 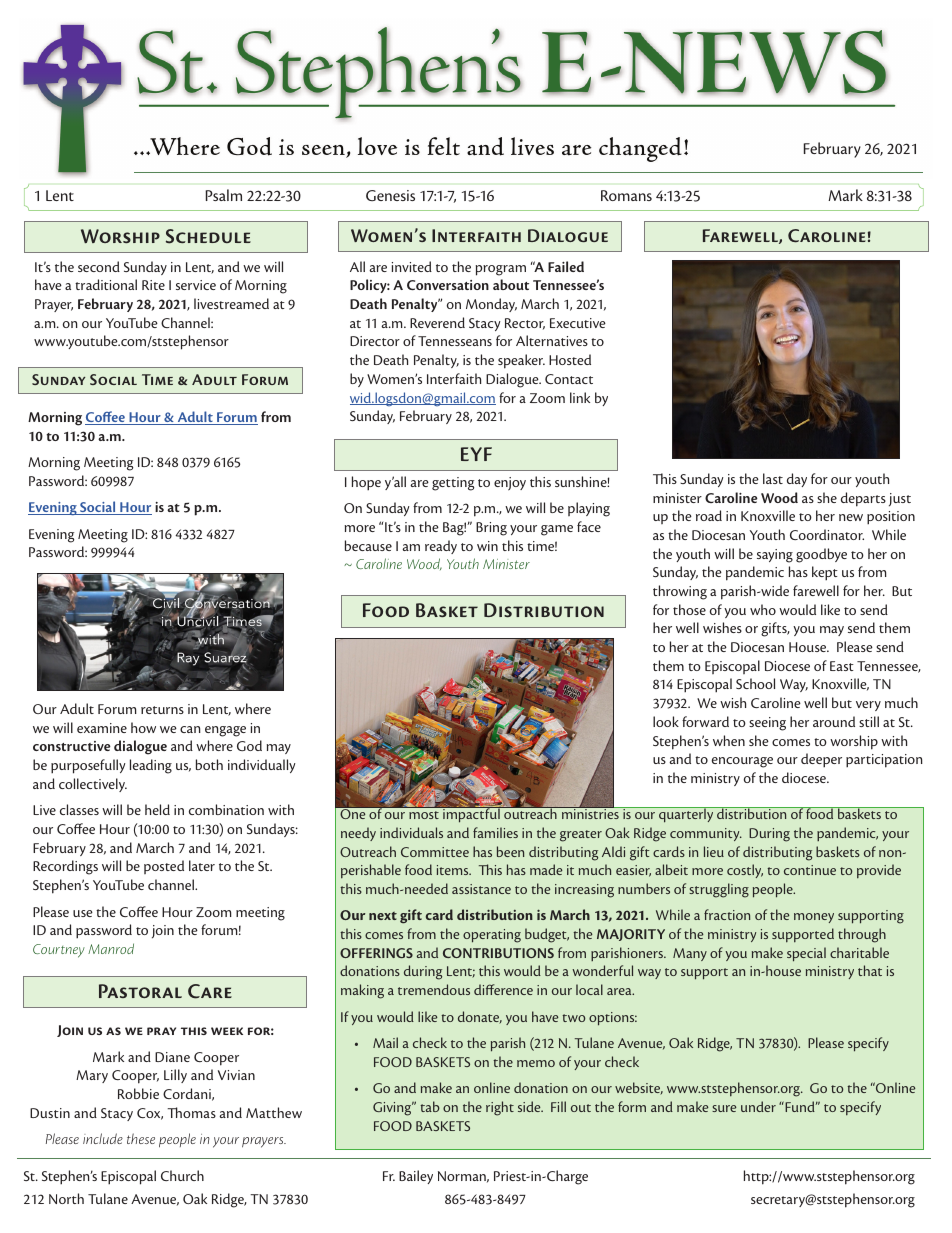 I want to click on Schedule, so click(x=208, y=236).
